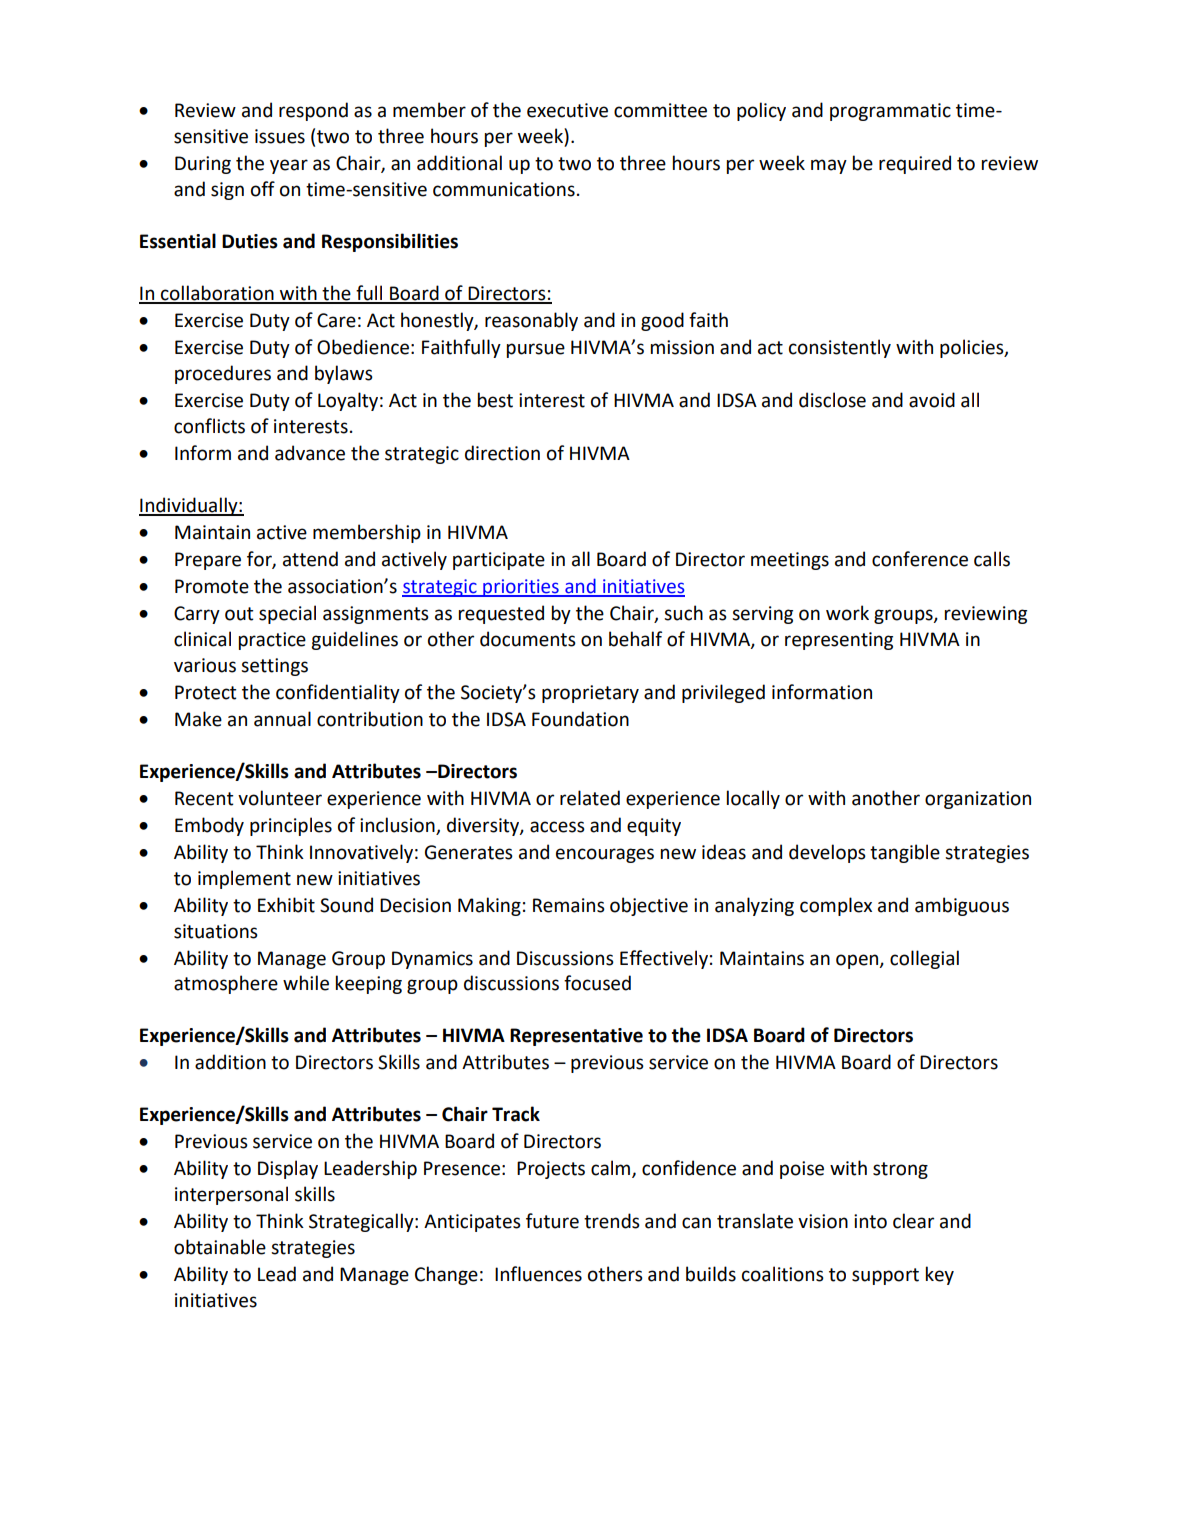 Image resolution: width=1181 pixels, height=1528 pixels. Describe the element at coordinates (220, 1247) in the screenshot. I see `obtainable` at that location.
